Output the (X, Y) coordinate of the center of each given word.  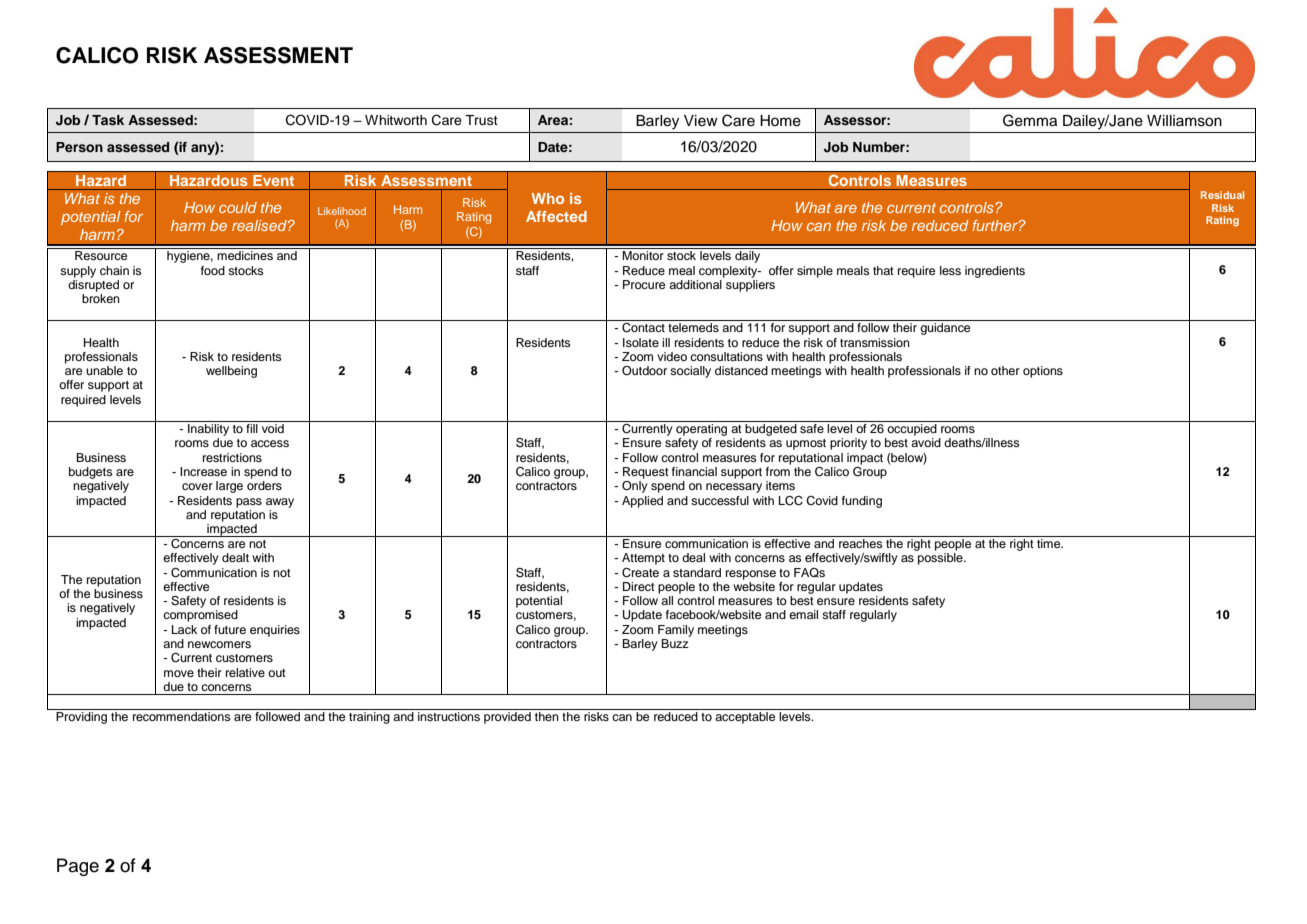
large (229, 487)
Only (635, 487)
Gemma (1030, 120)
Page (78, 867)
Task (108, 120)
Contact (643, 328)
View (701, 121)
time (1050, 543)
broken (101, 298)
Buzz (675, 643)
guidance (945, 329)
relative (245, 672)
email (803, 614)
